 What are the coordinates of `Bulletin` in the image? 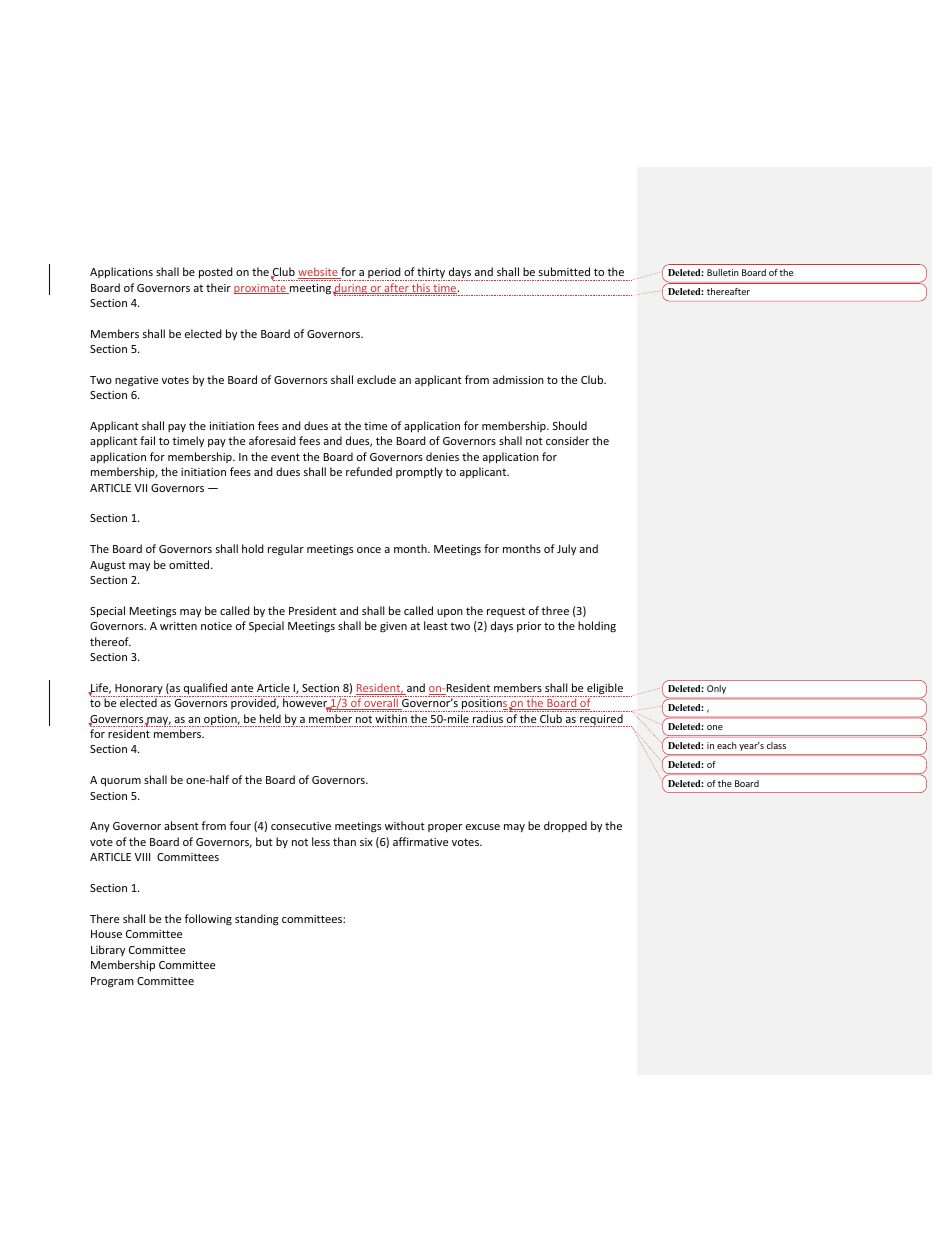 It's located at (723, 272).
